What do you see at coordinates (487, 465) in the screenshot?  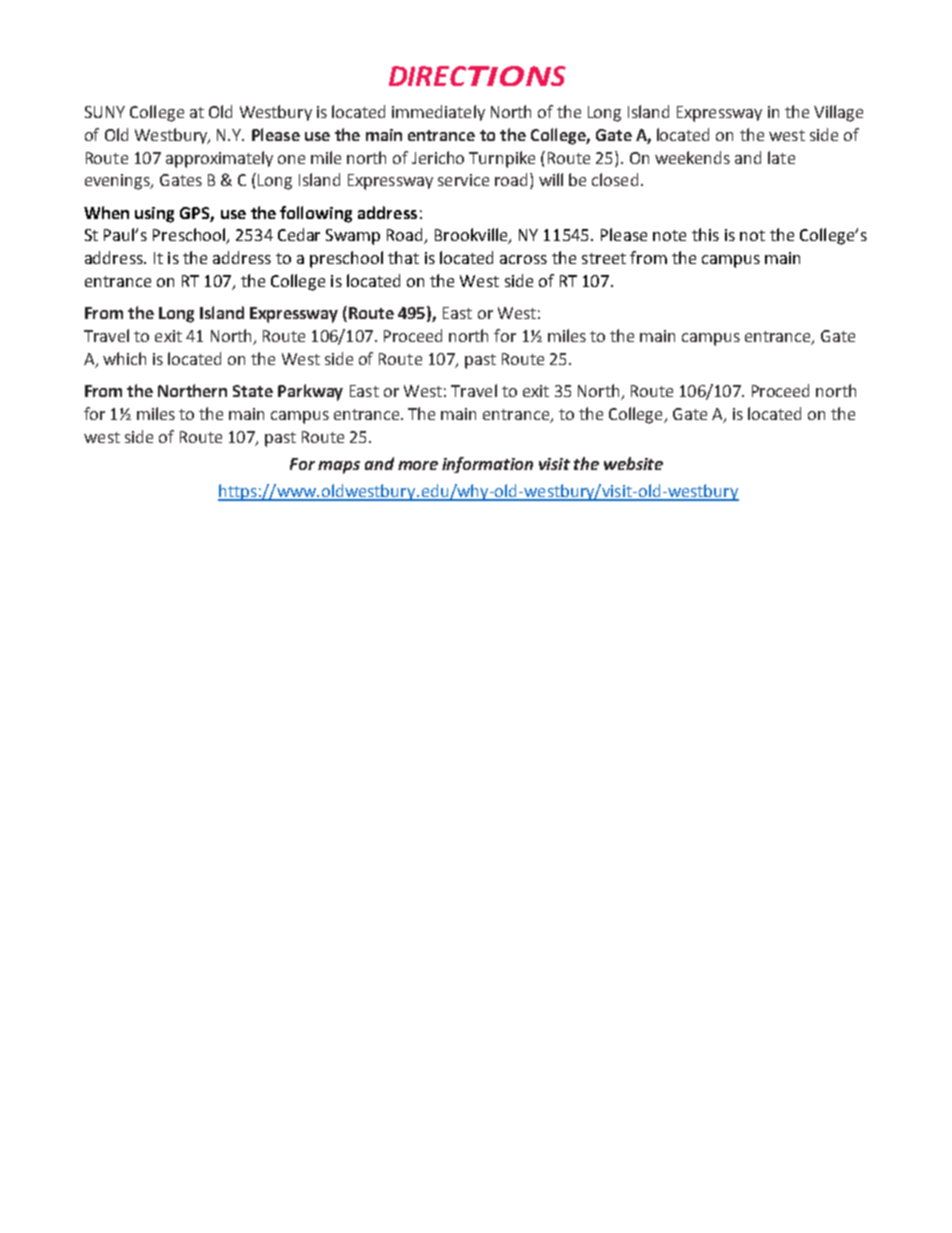 I see `information` at bounding box center [487, 465].
